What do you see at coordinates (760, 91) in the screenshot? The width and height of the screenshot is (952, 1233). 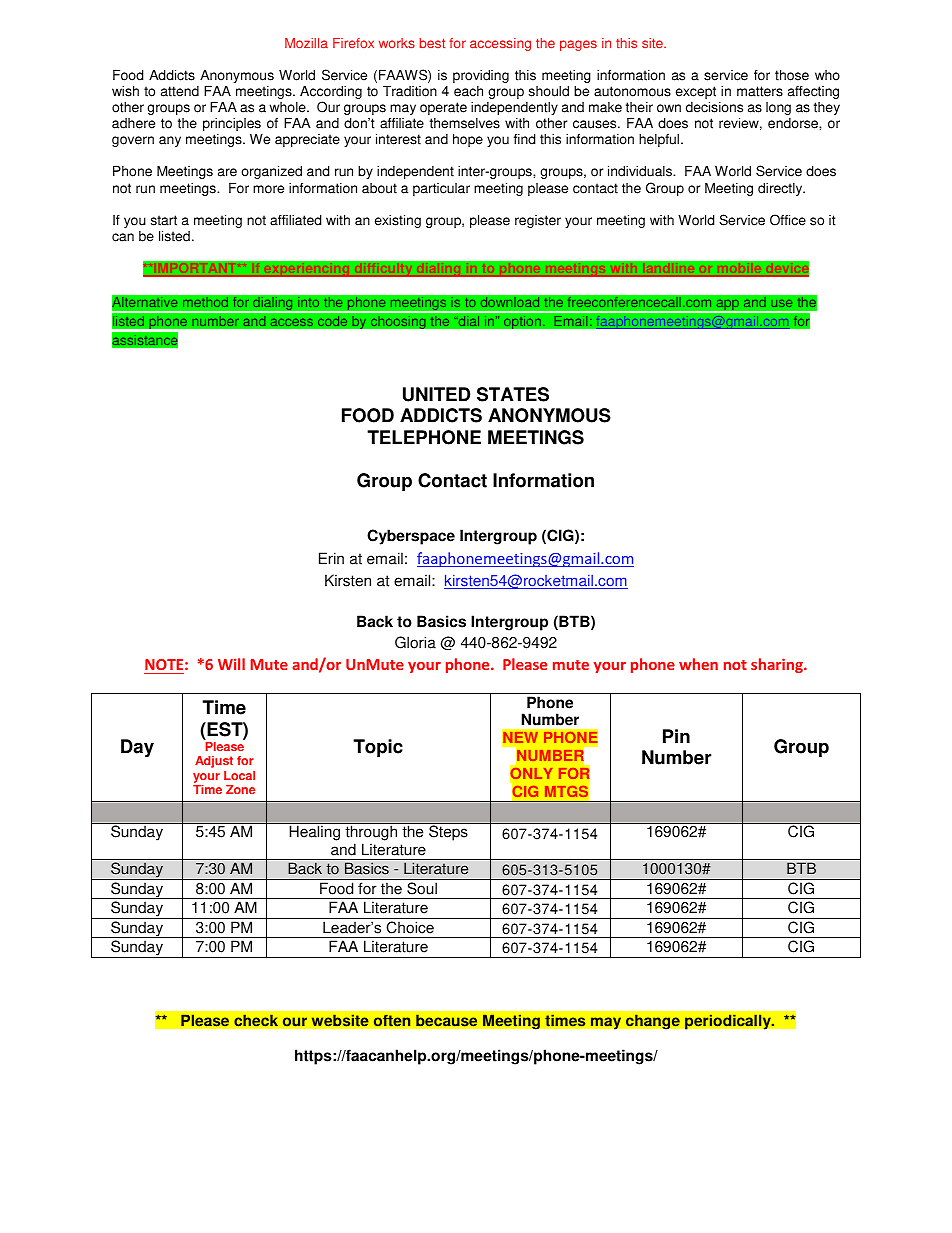 I see `matters` at bounding box center [760, 91].
